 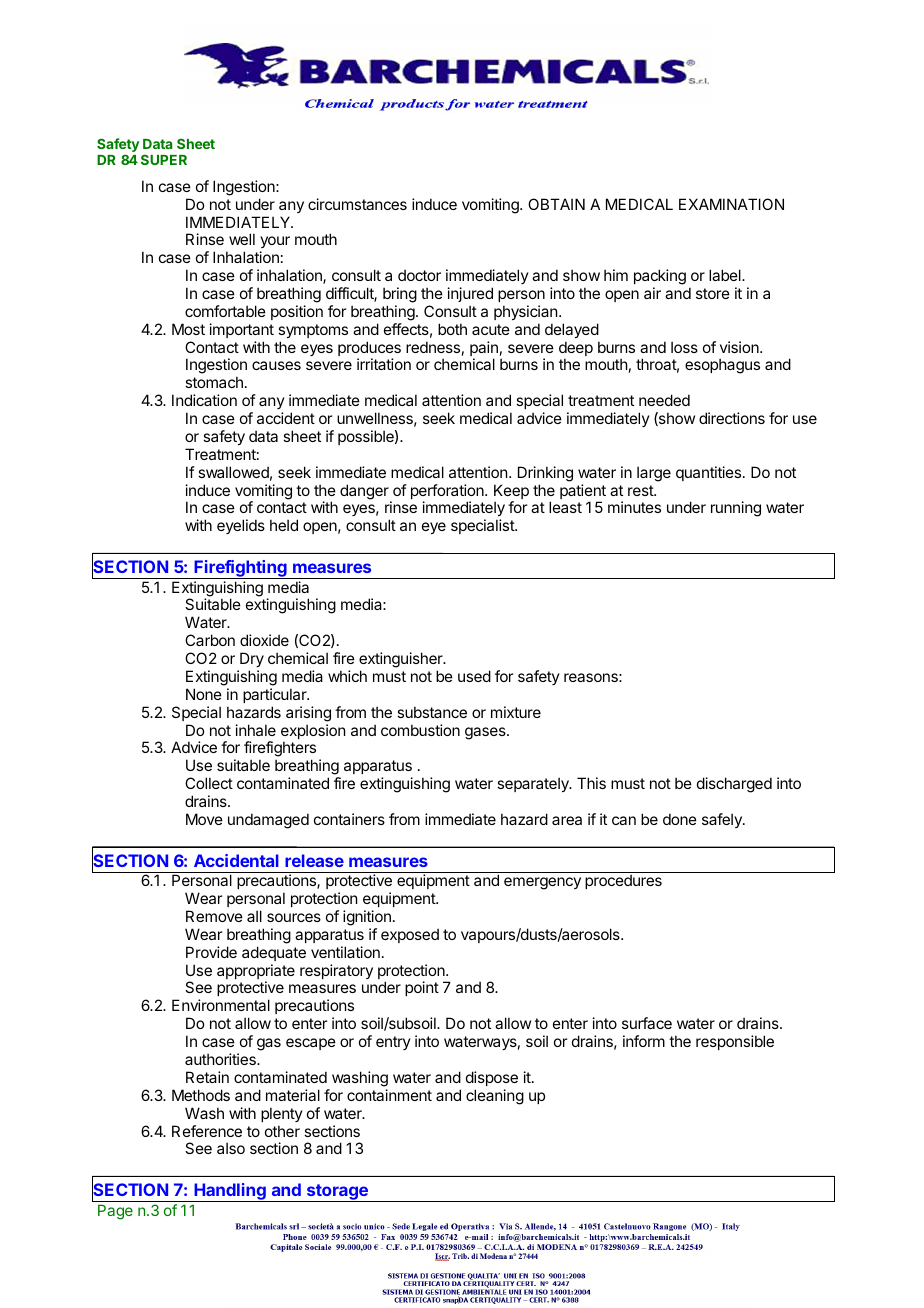 What do you see at coordinates (357, 204) in the page?
I see `circumstances` at bounding box center [357, 204].
